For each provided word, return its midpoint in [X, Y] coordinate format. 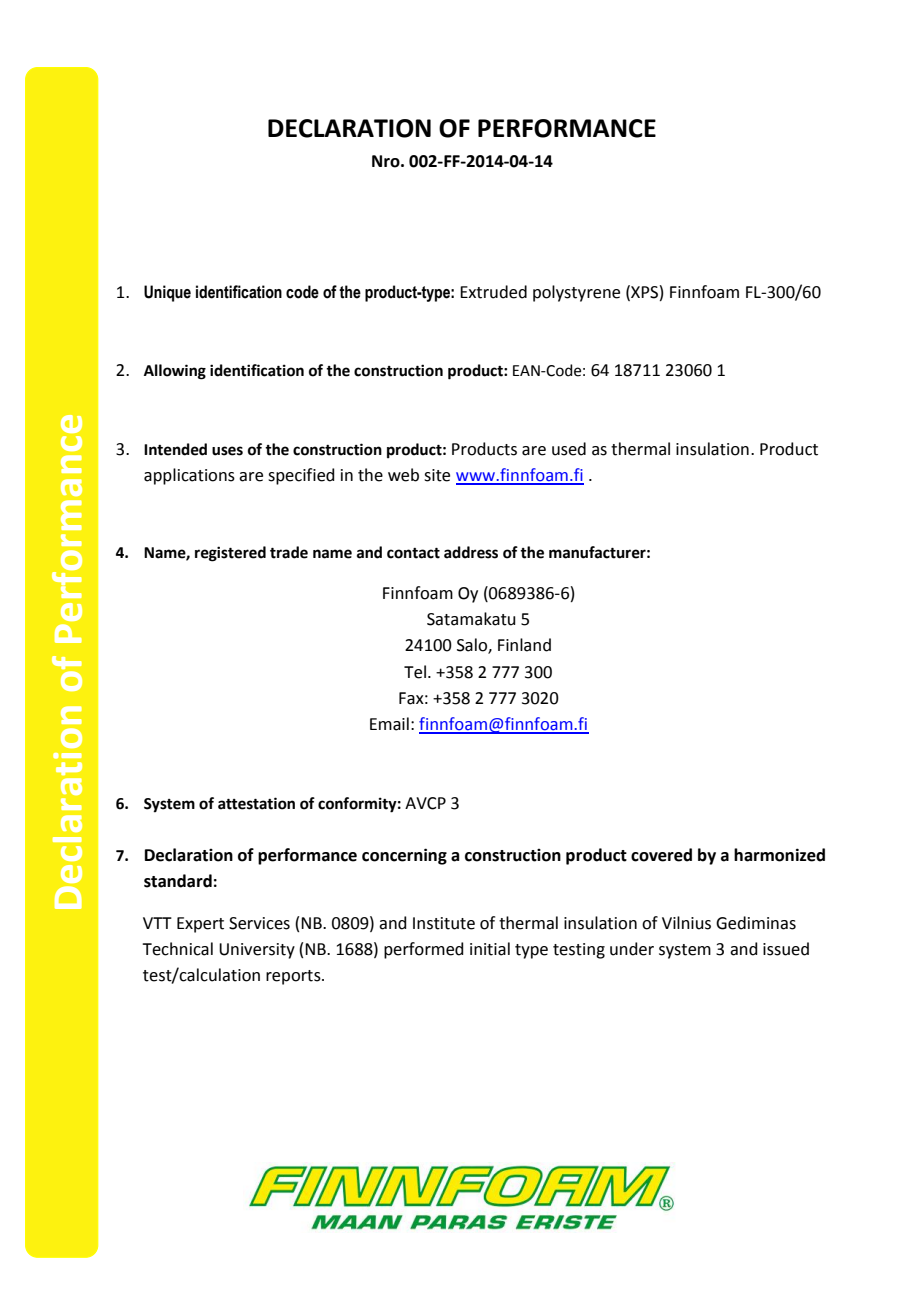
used [569, 449]
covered [661, 855]
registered [230, 554]
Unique [167, 293]
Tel [415, 672]
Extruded [493, 292]
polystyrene [576, 293]
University [257, 951]
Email [389, 724]
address [471, 552]
